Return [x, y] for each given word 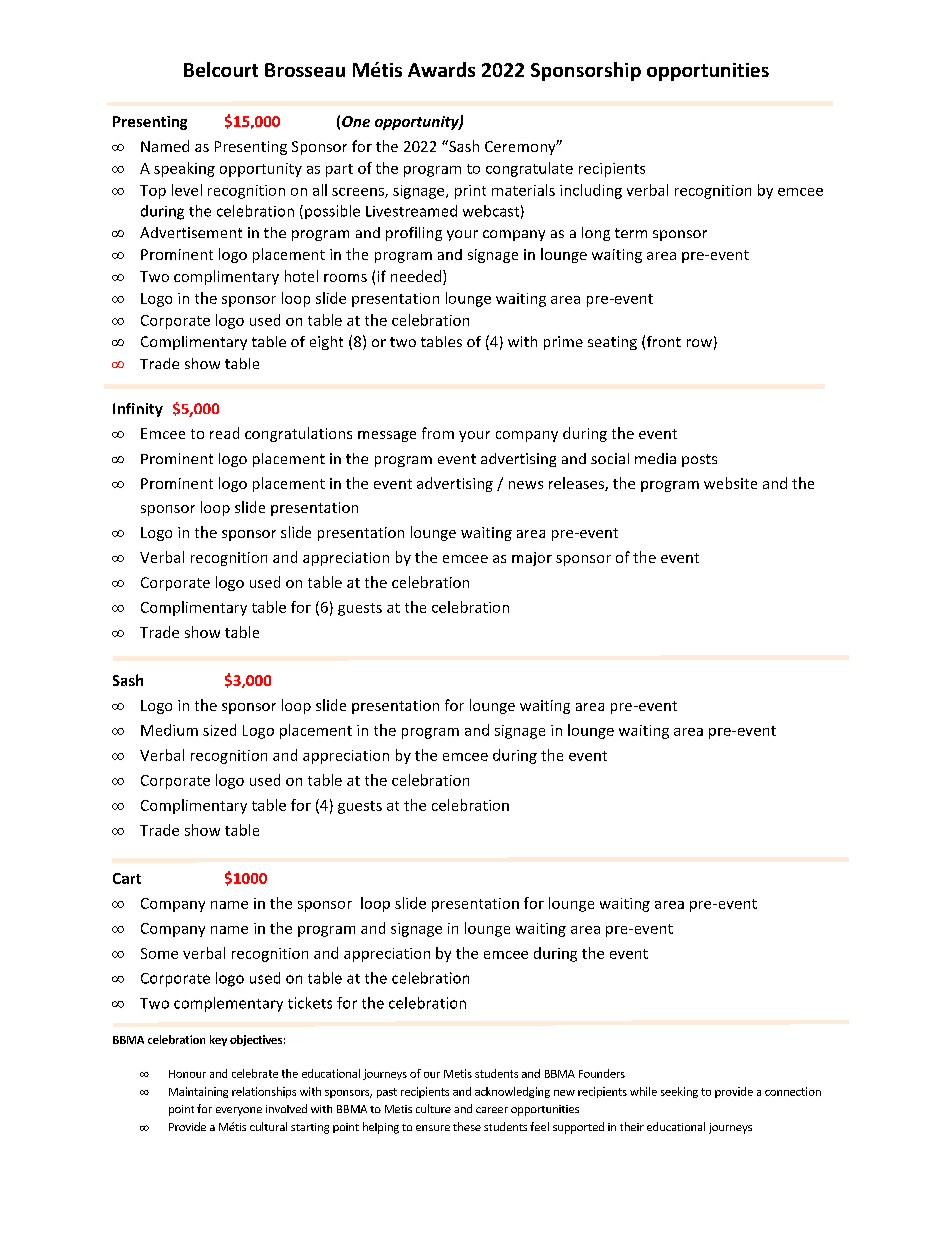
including [591, 191]
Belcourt [221, 69]
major [532, 559]
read [224, 433]
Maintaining [198, 1092]
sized [219, 730]
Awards [441, 69]
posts [699, 460]
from [438, 433]
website [730, 483]
